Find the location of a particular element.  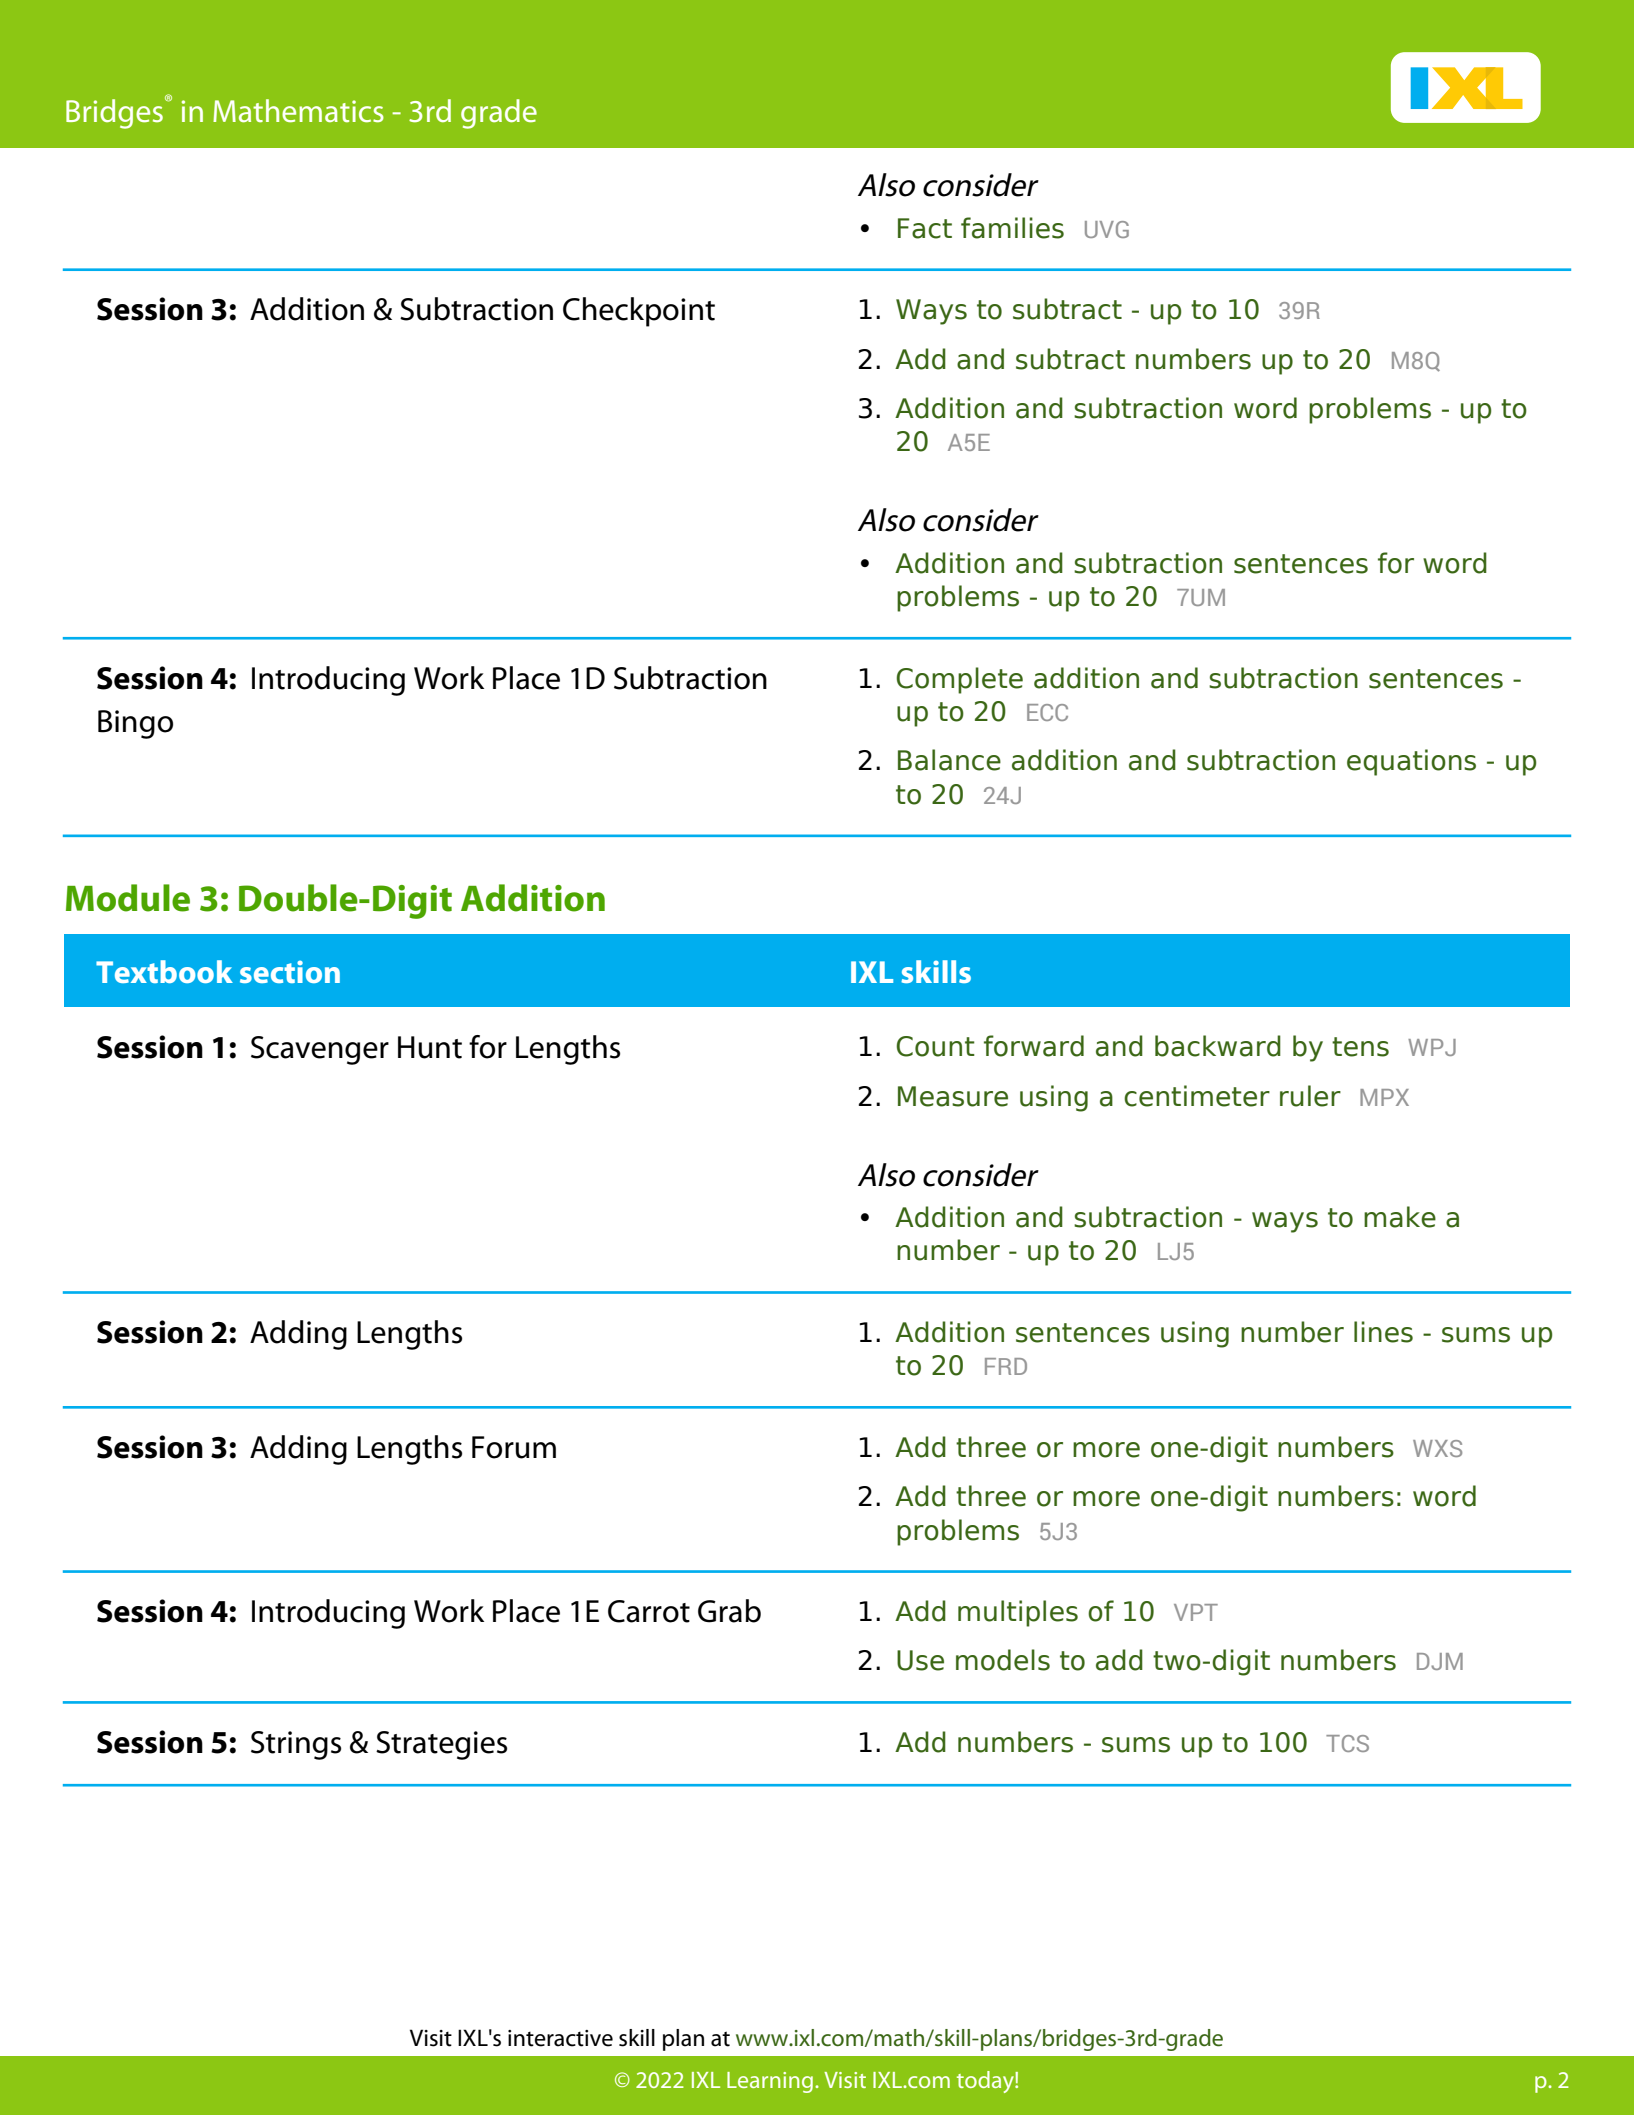

interactive is located at coordinates (560, 2038).
